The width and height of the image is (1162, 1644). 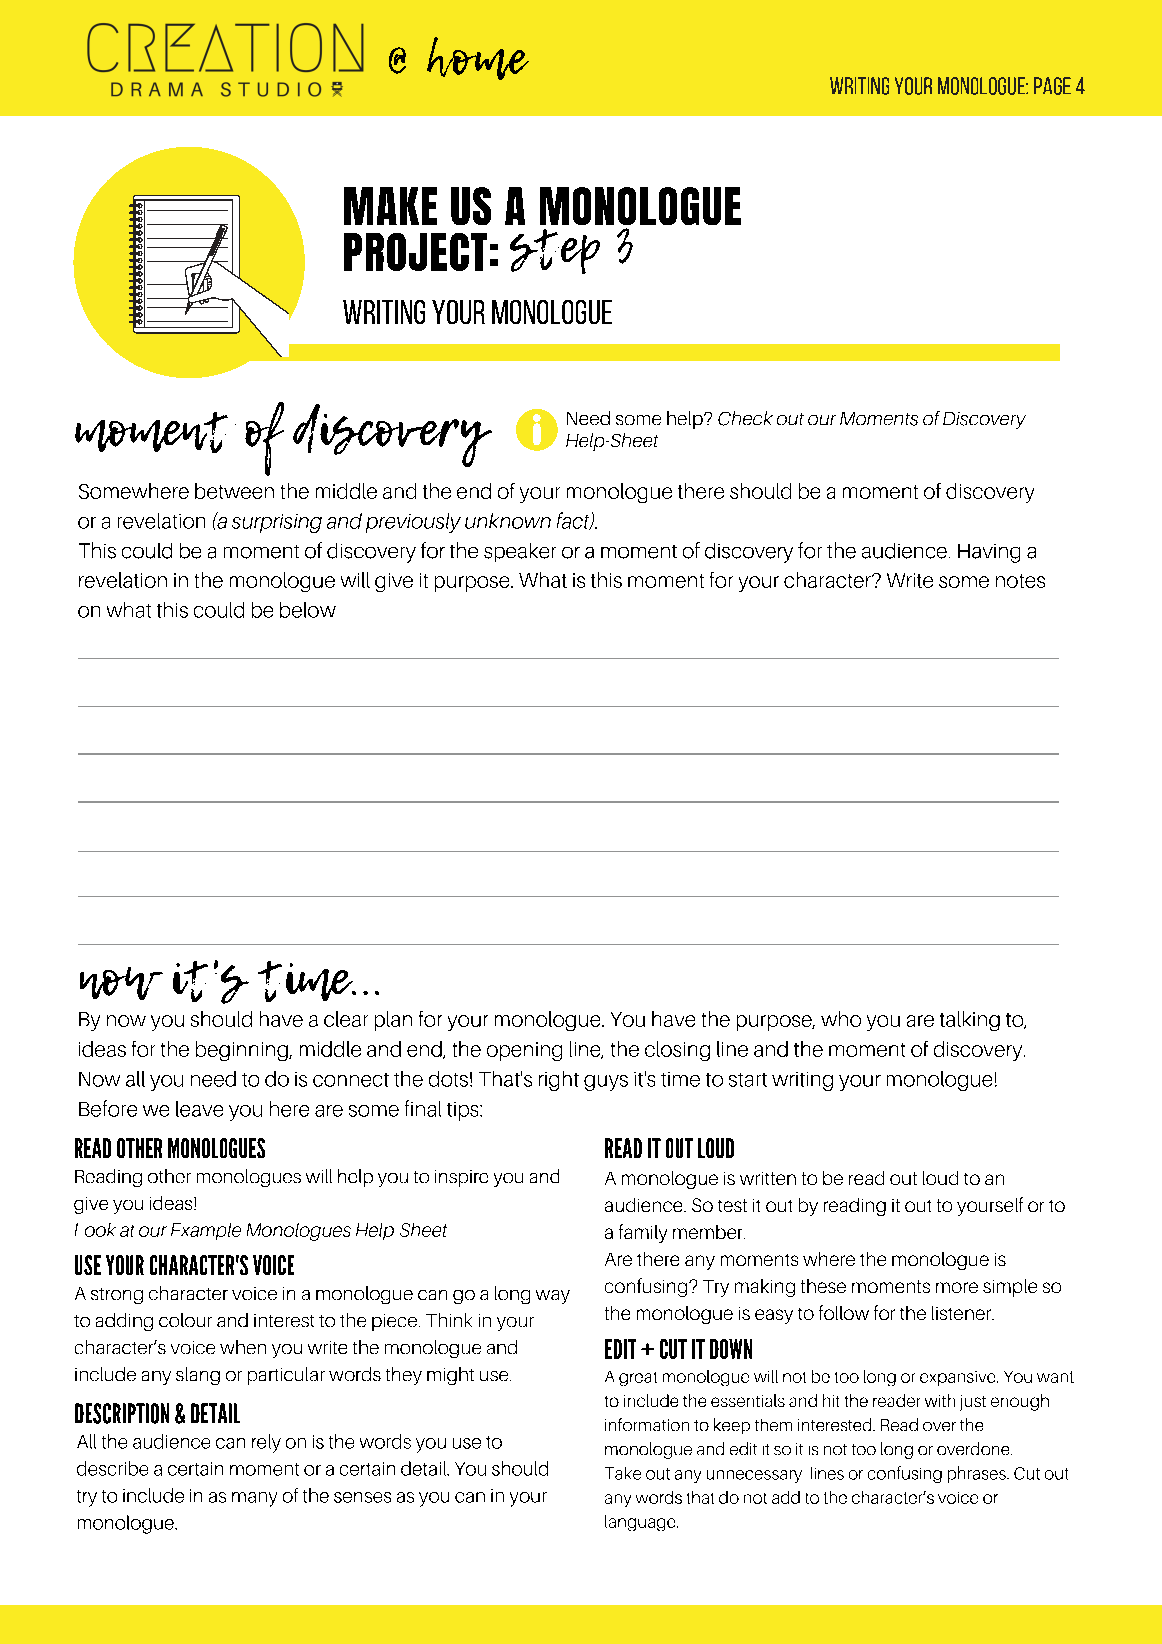 What do you see at coordinates (243, 1051) in the image?
I see `beginning` at bounding box center [243, 1051].
